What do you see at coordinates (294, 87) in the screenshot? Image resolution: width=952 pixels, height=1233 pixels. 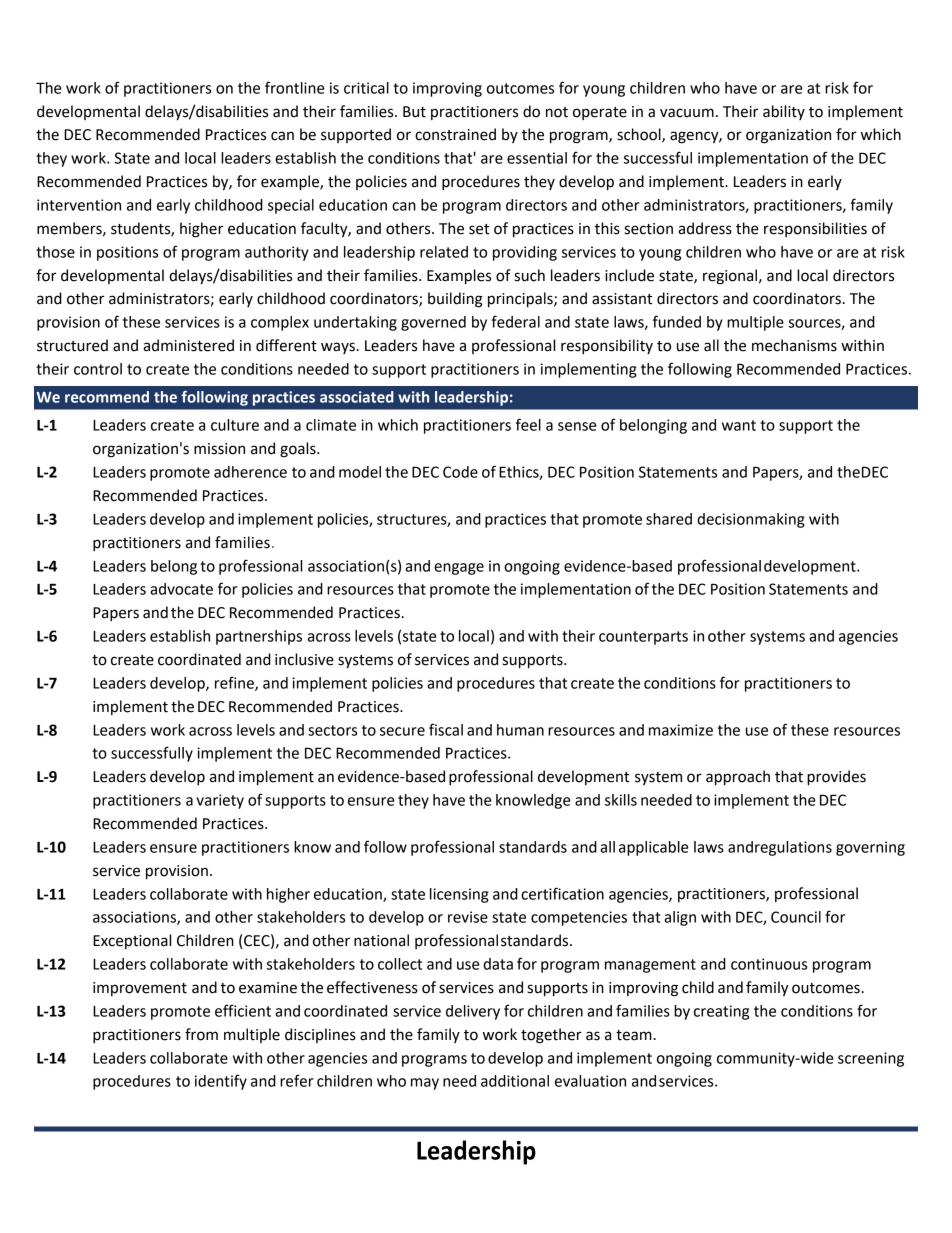 I see `frontline` at bounding box center [294, 87].
